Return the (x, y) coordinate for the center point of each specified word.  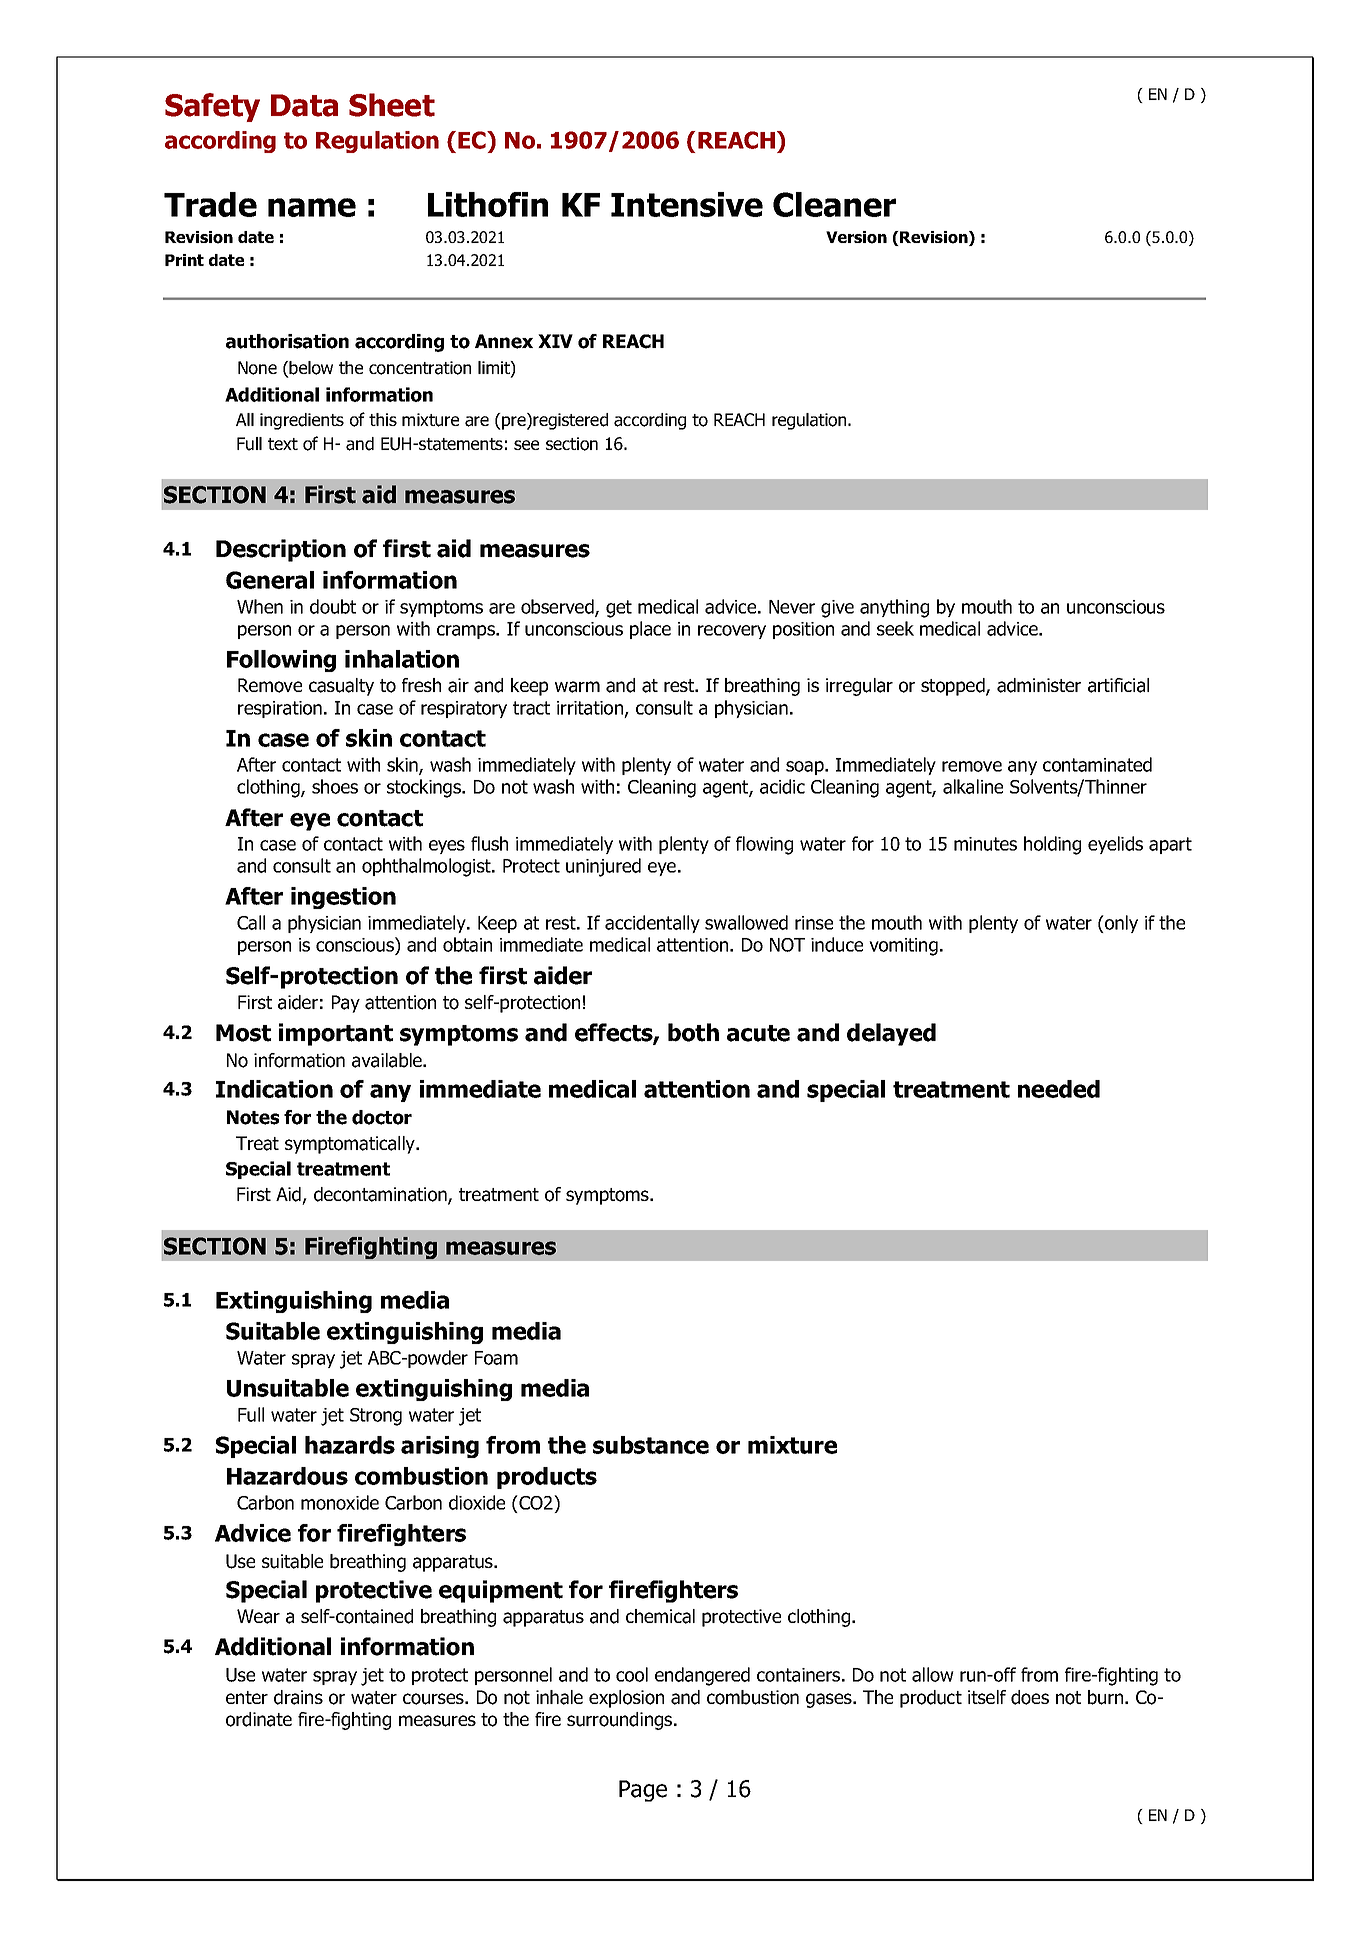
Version (856, 237)
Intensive (687, 204)
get (619, 609)
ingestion (343, 898)
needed (1059, 1089)
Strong (376, 1417)
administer (1039, 685)
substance (651, 1445)
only (1120, 924)
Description (281, 550)
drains (298, 1697)
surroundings (621, 1721)
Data (304, 105)
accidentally (652, 924)
